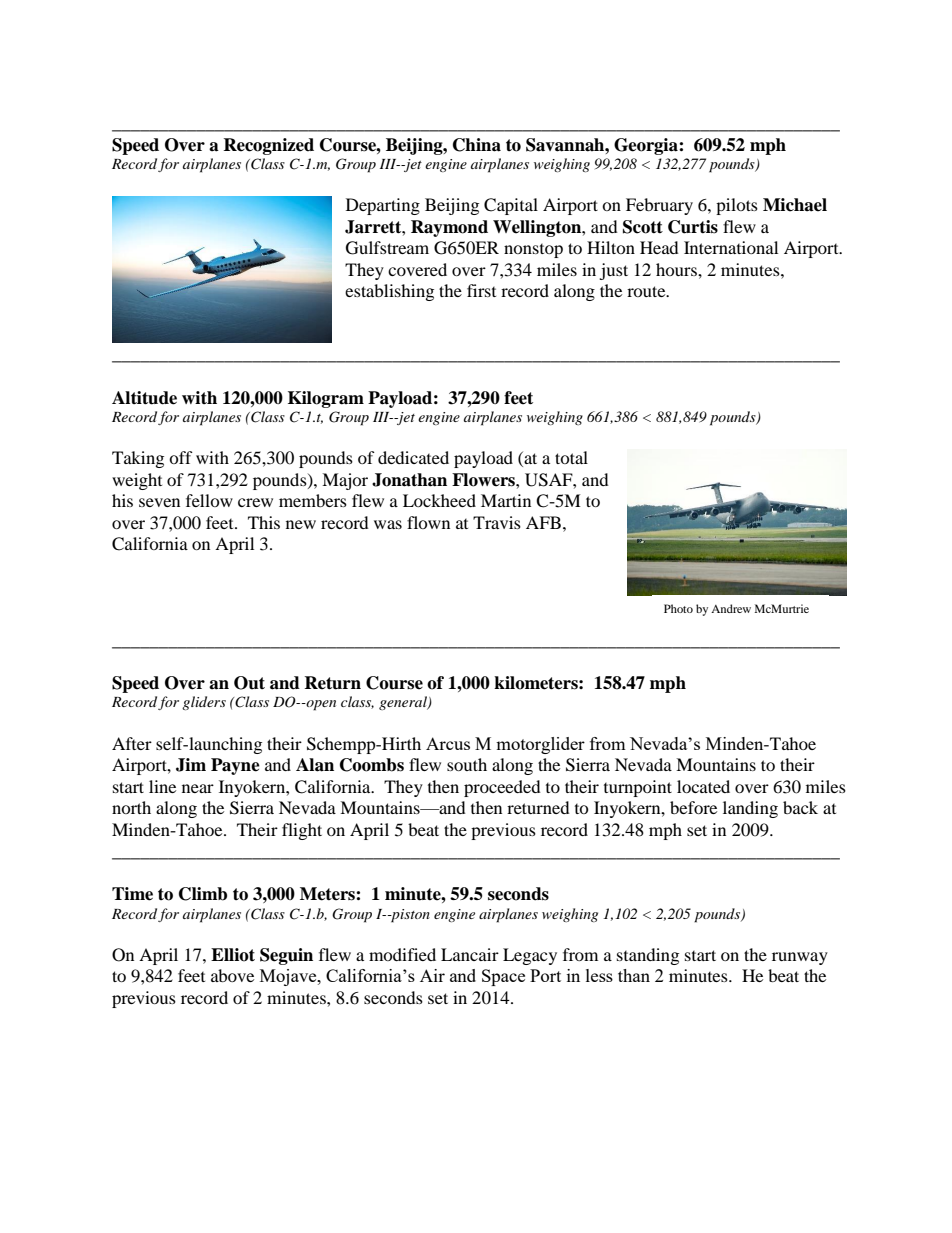 The width and height of the screenshot is (952, 1233). What do you see at coordinates (264, 522) in the screenshot?
I see `This` at bounding box center [264, 522].
